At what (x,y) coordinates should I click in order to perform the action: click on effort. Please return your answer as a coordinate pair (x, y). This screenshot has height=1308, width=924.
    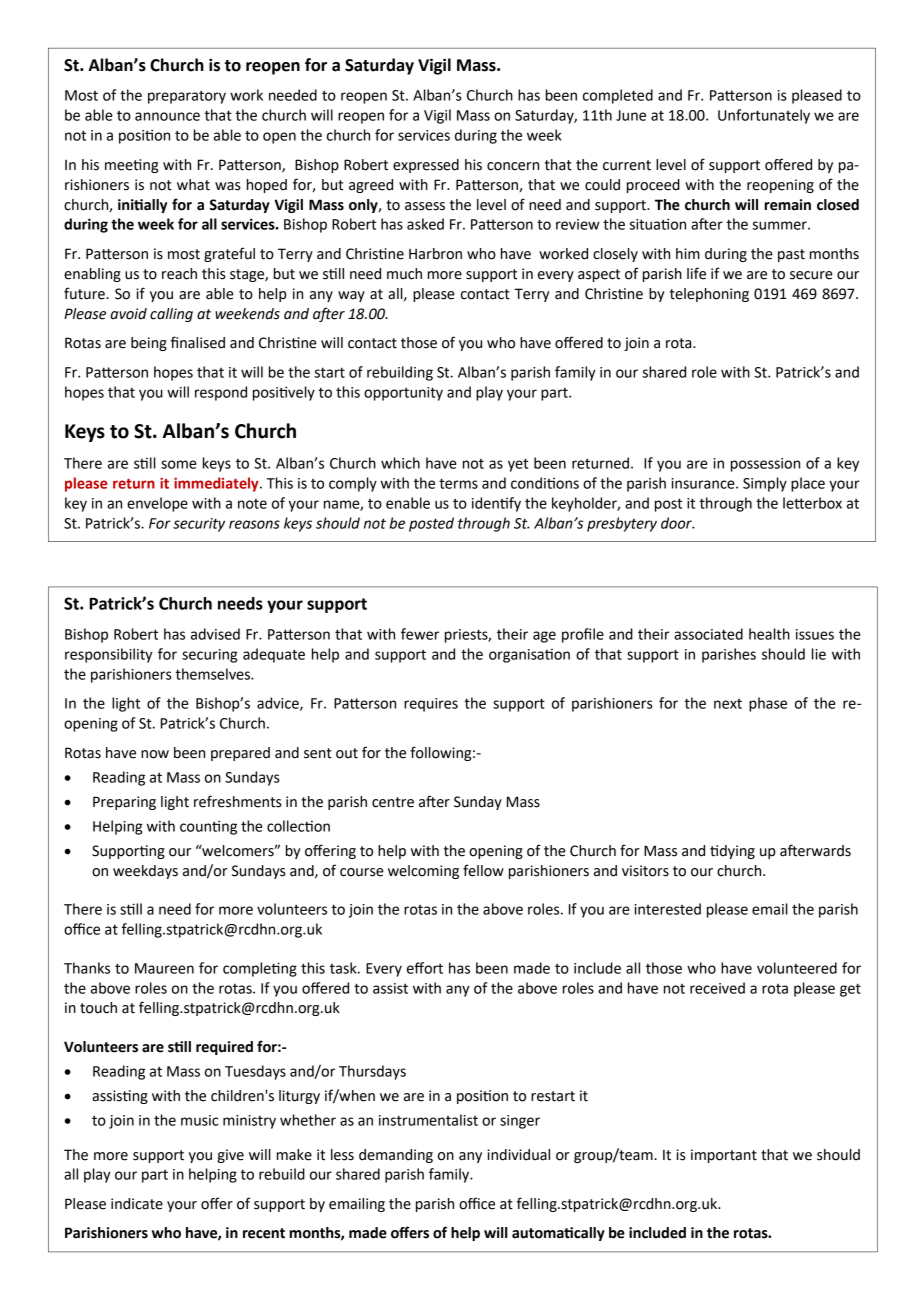
    Looking at the image, I should click on (425, 968).
